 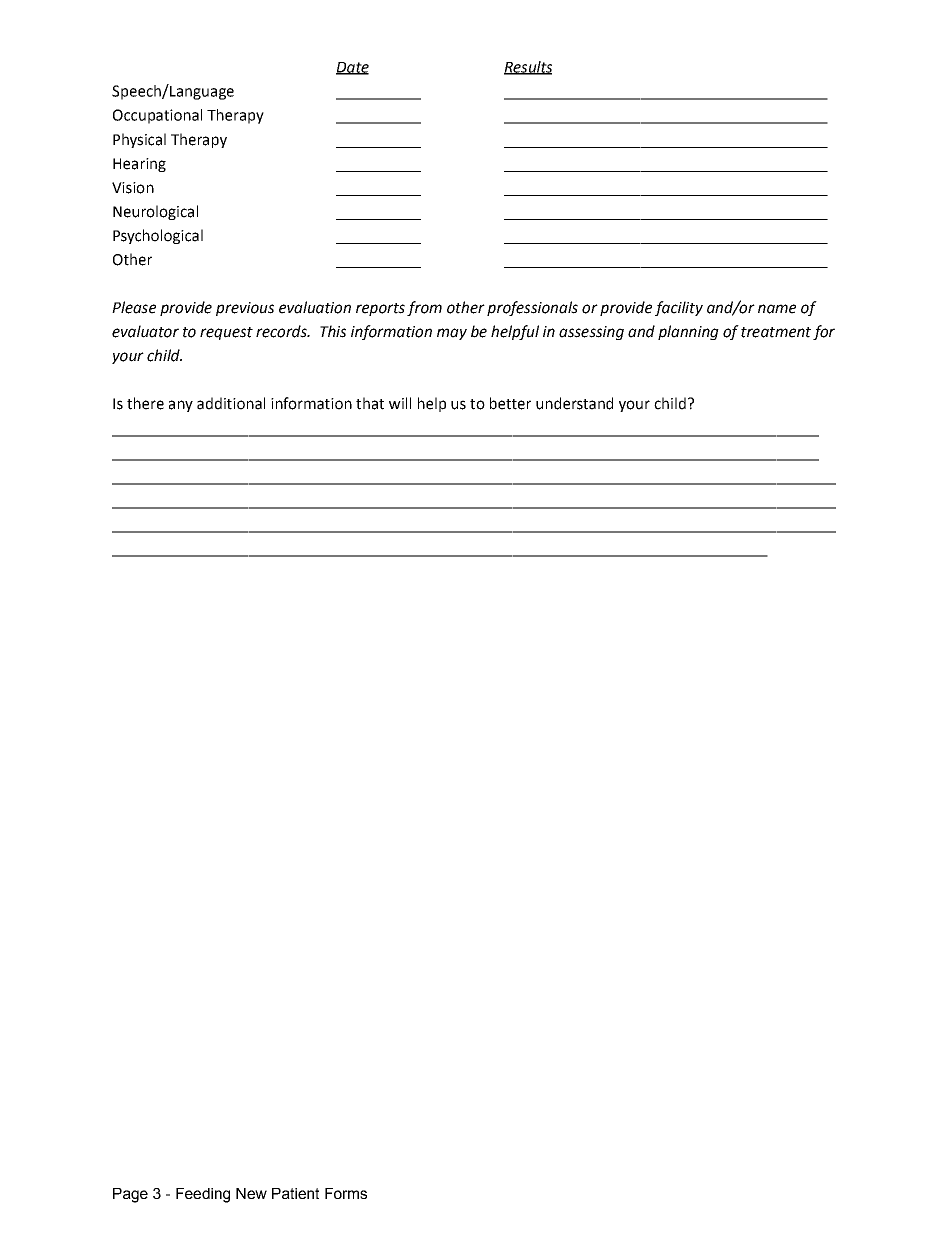 I want to click on Feeding, so click(x=203, y=1195).
